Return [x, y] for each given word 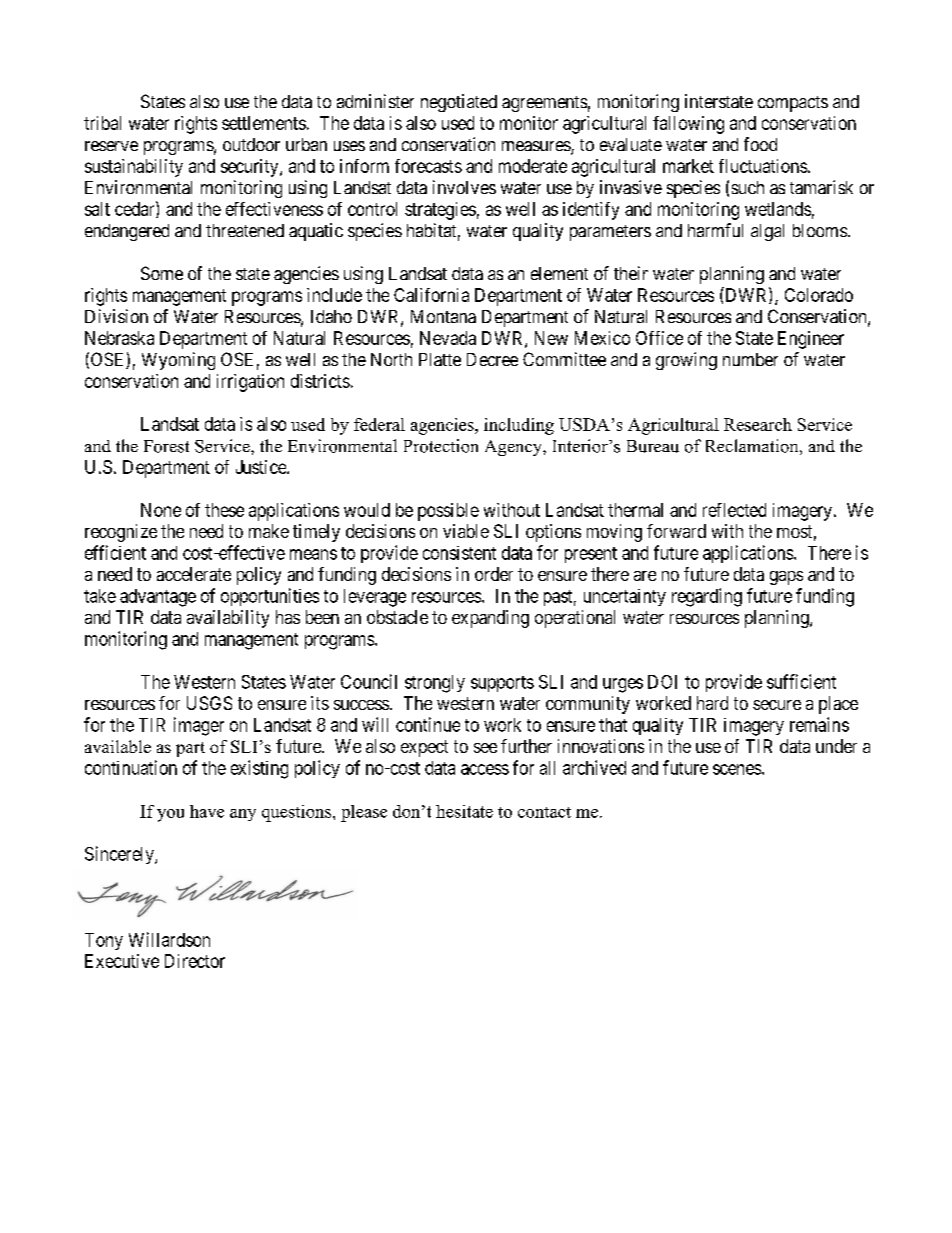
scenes [737, 769]
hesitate [464, 811]
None [161, 510]
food [760, 144]
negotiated [459, 103]
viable [466, 531]
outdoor [251, 144]
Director [195, 961]
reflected [734, 510]
